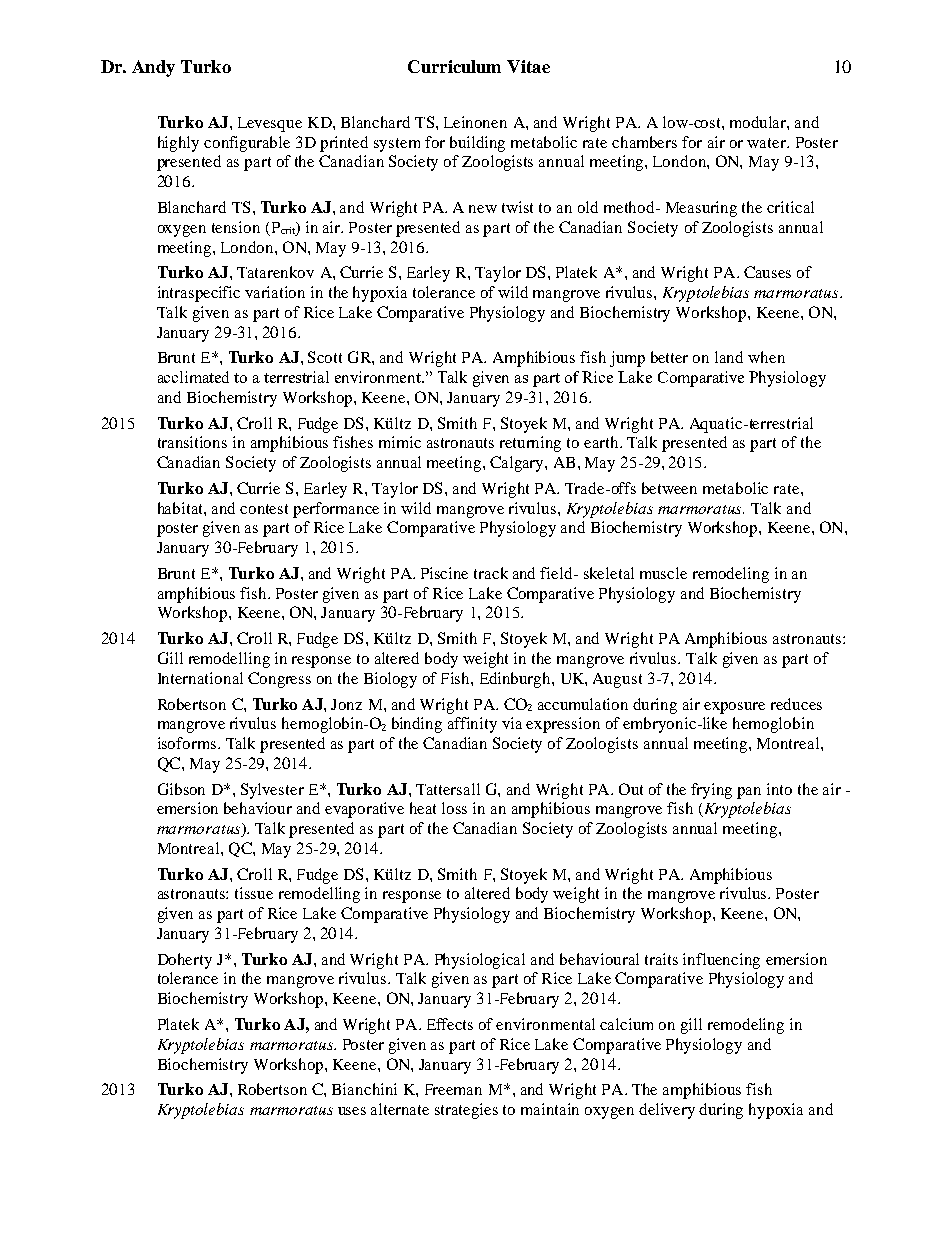  What do you see at coordinates (711, 791) in the page?
I see `frying` at bounding box center [711, 791].
